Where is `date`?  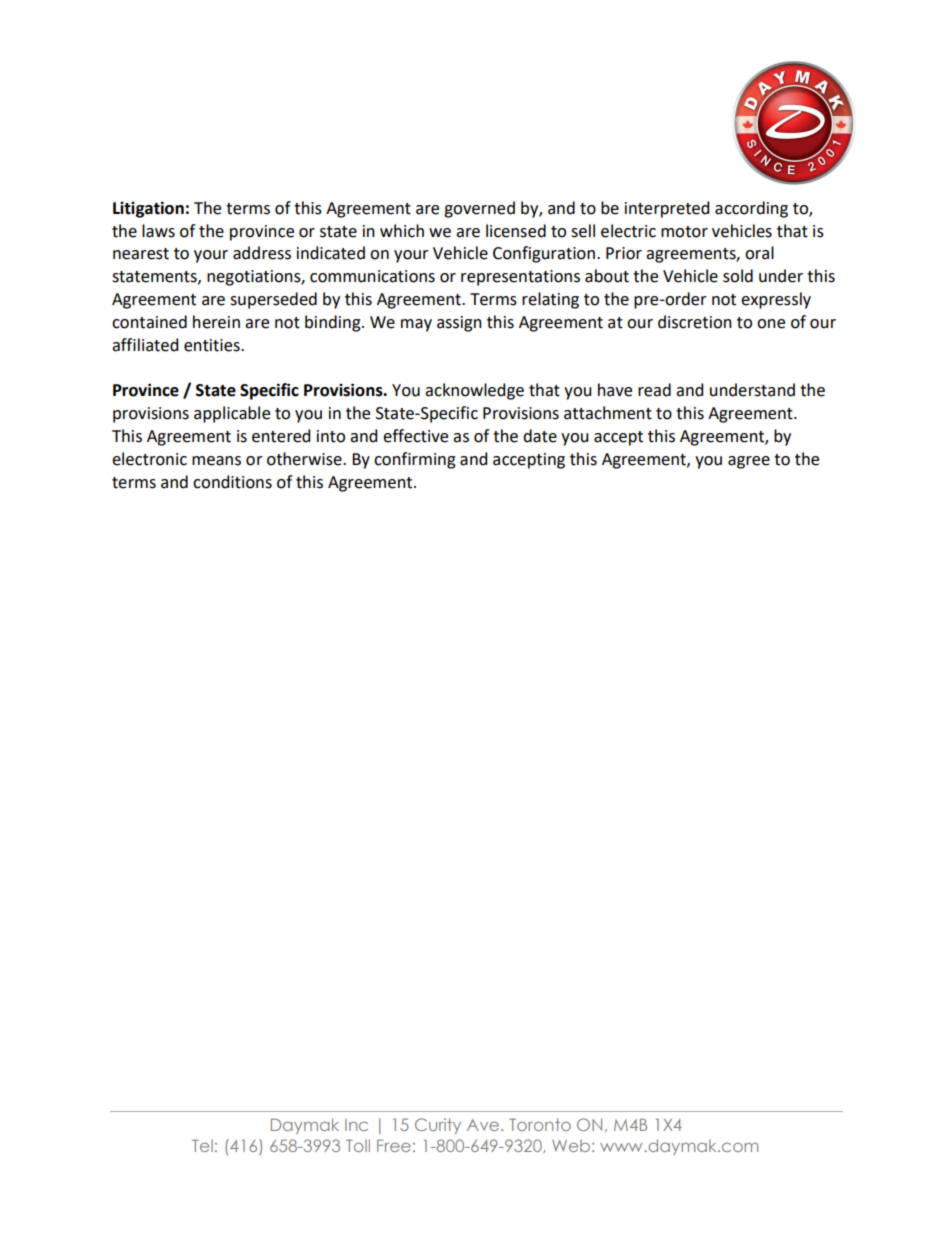 date is located at coordinates (540, 436).
